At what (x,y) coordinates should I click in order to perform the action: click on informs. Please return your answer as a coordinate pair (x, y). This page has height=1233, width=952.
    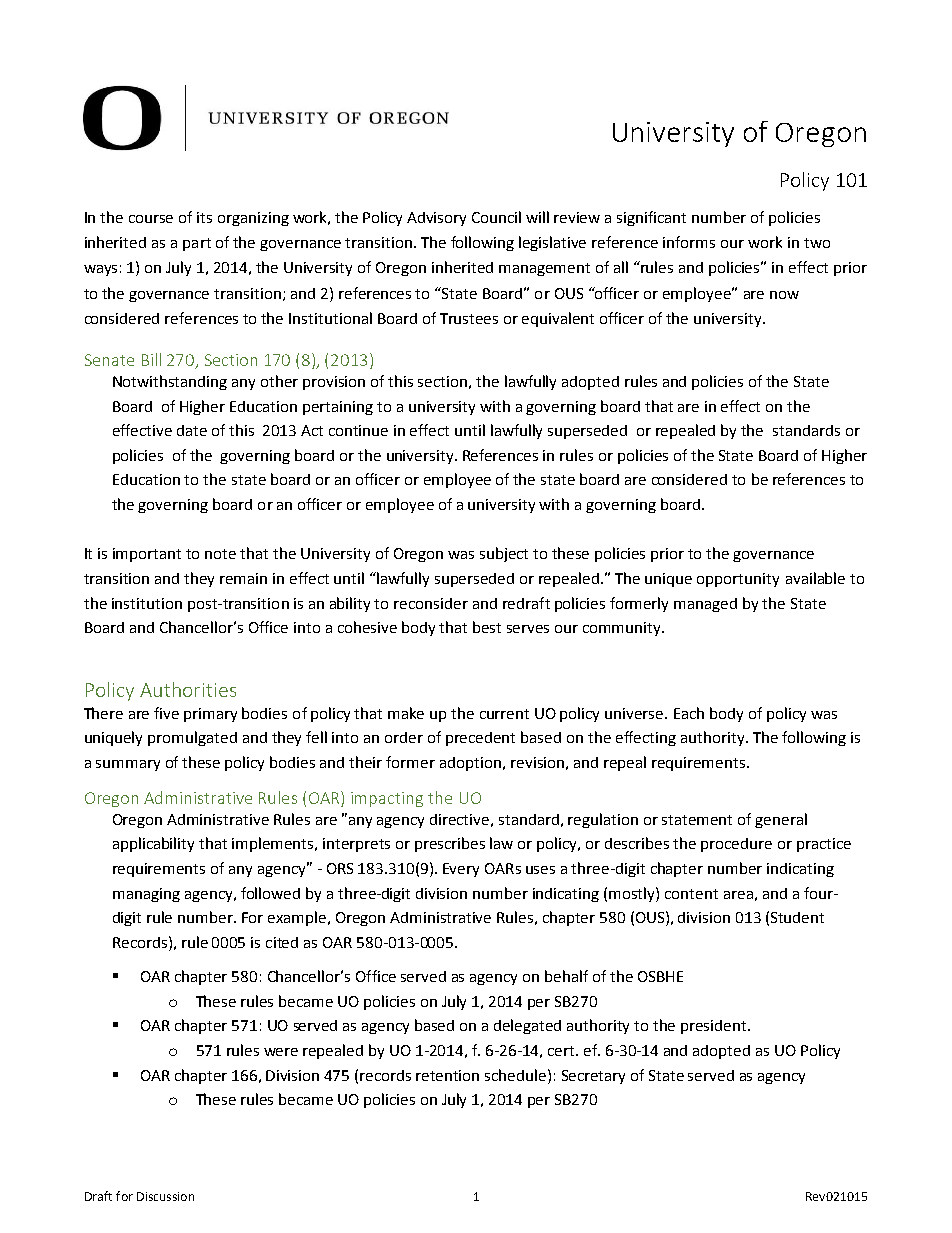
    Looking at the image, I should click on (689, 242).
